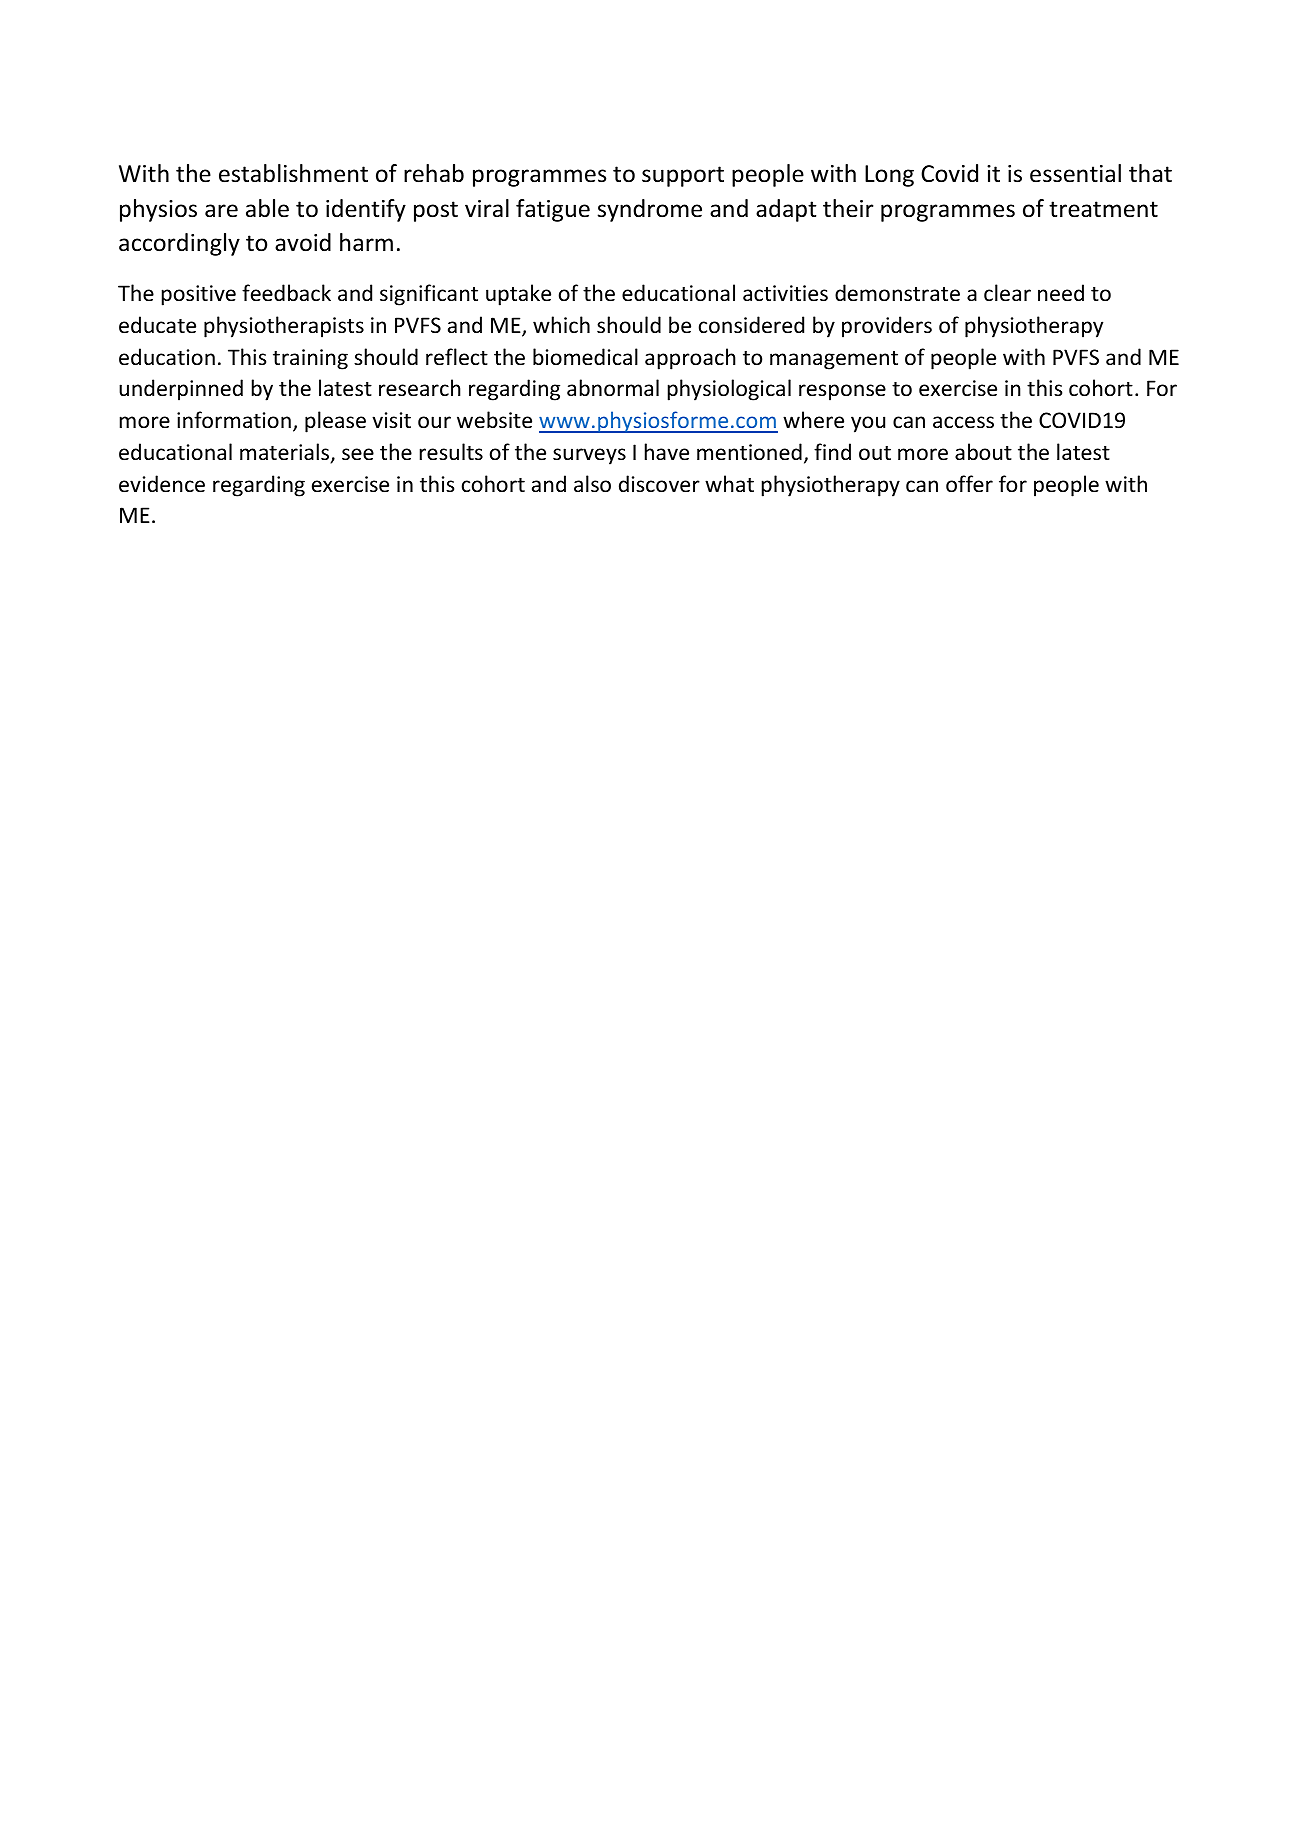  Describe the element at coordinates (293, 173) in the screenshot. I see `establishment` at that location.
